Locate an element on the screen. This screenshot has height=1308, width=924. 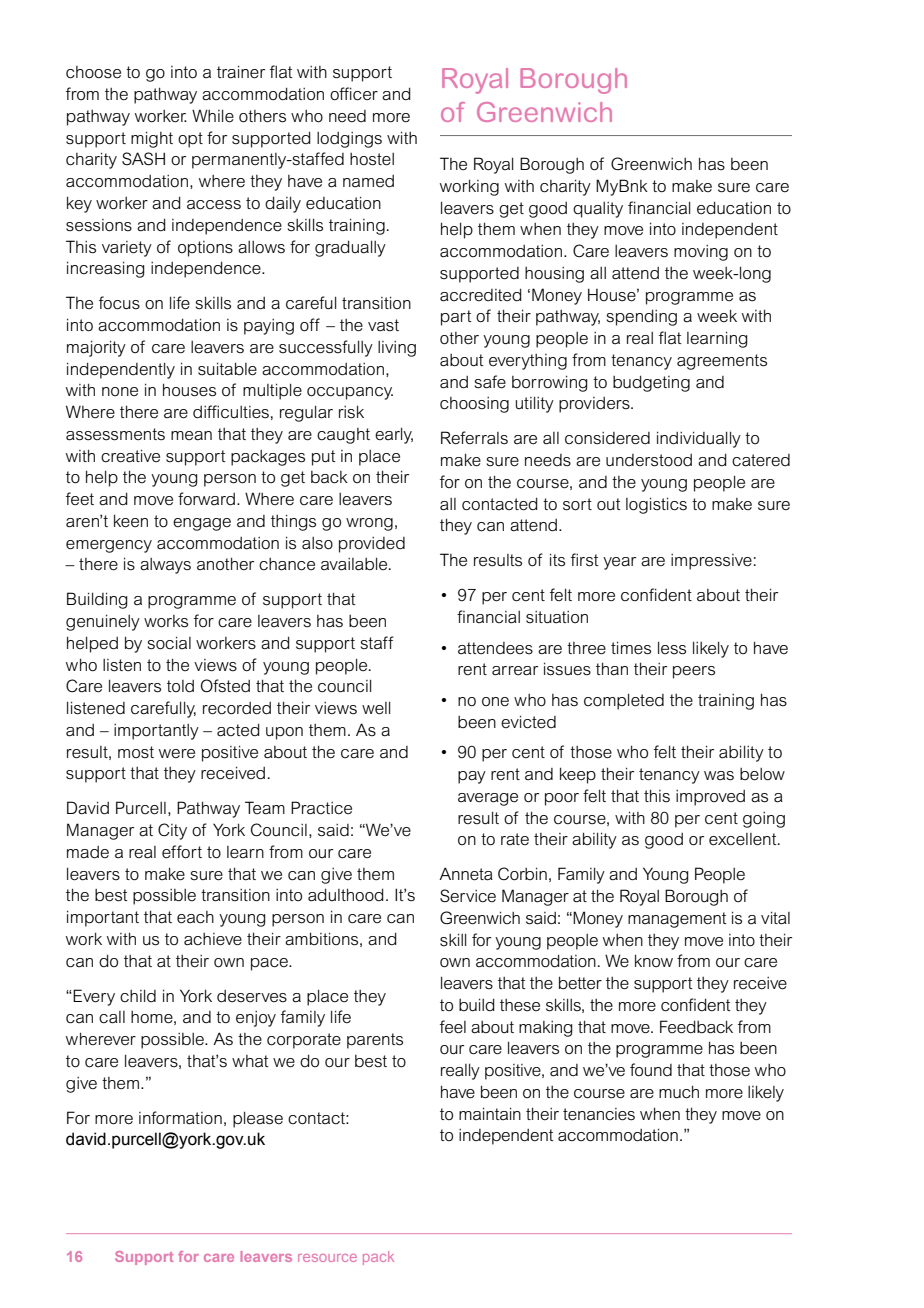
excellent is located at coordinates (744, 839).
